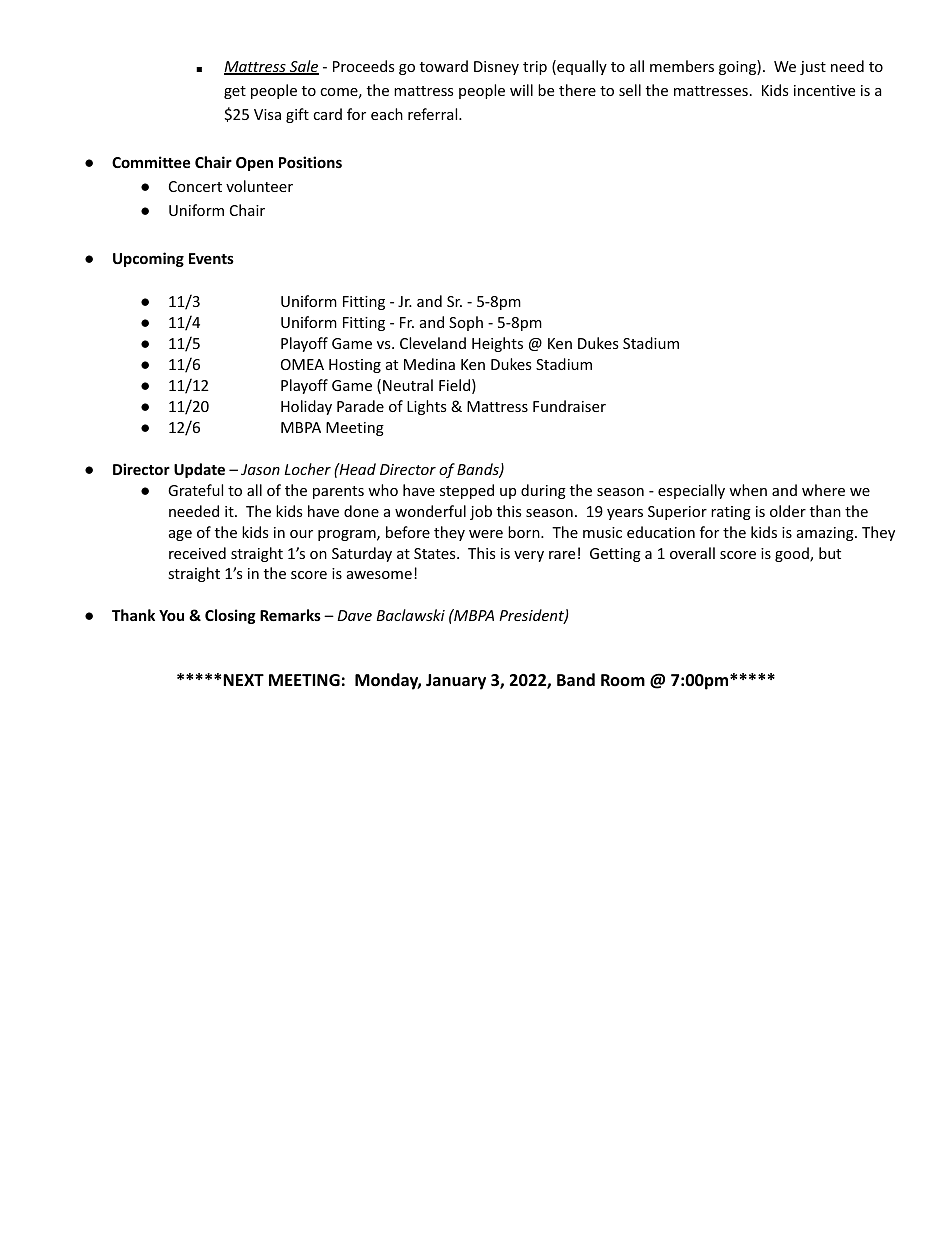  I want to click on just, so click(813, 68).
